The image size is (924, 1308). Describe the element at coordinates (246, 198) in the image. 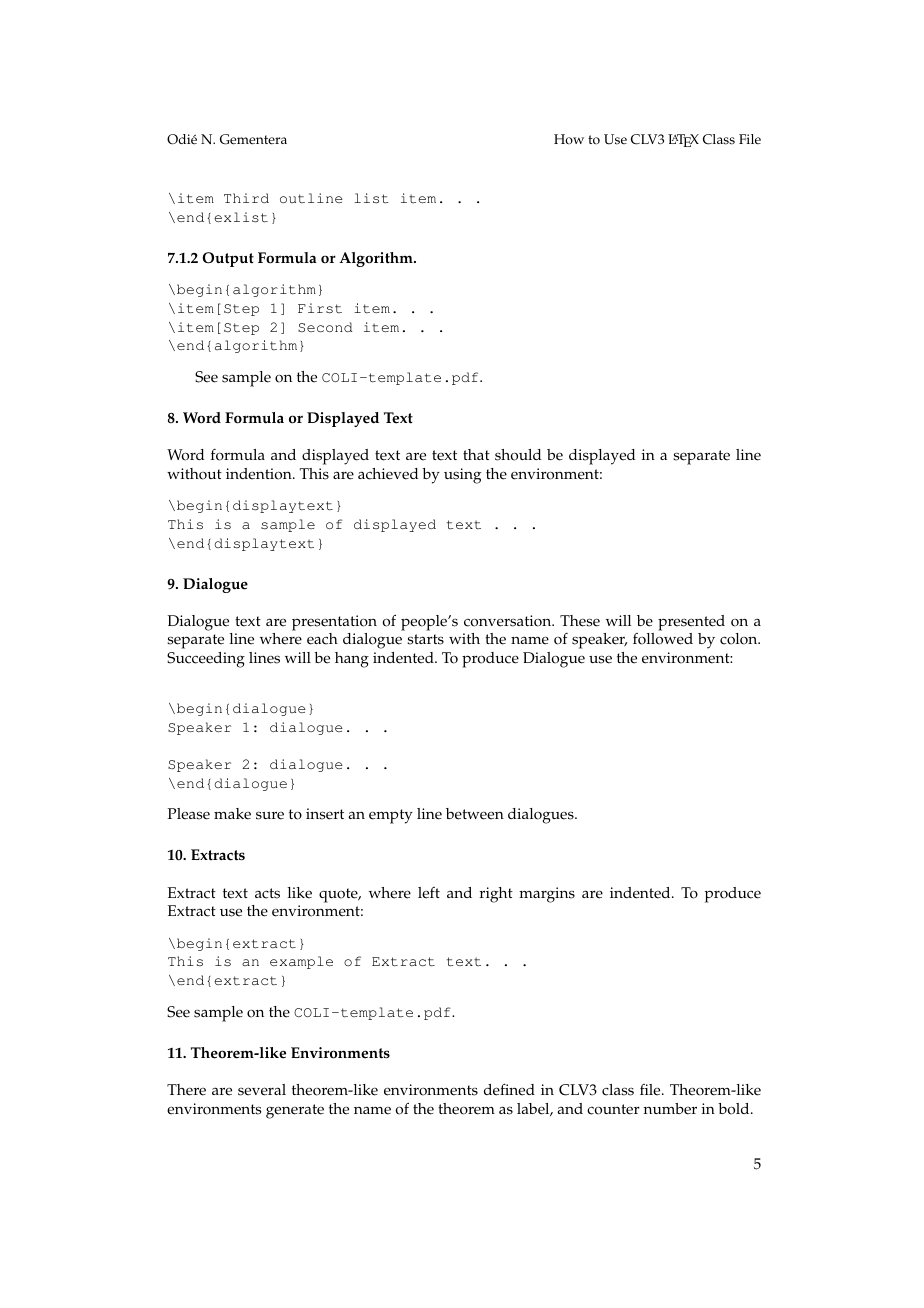

I see `Third` at that location.
